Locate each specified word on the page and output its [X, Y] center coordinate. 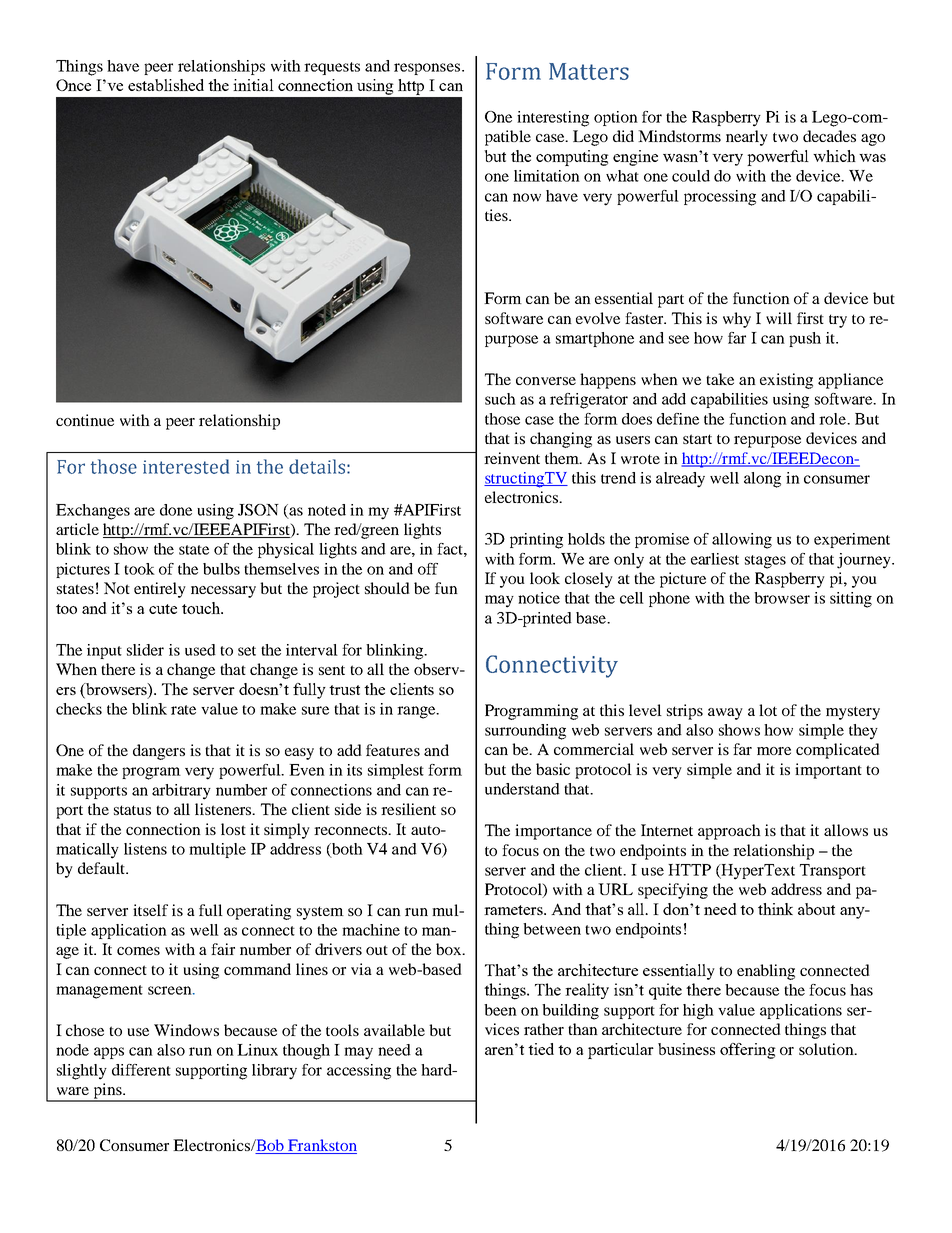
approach [729, 832]
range [417, 712]
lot [768, 710]
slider [145, 650]
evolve [598, 318]
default [102, 868]
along [762, 480]
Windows [186, 1030]
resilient [408, 809]
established [166, 85]
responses [427, 69]
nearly [747, 138]
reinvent [512, 458]
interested [186, 466]
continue [85, 420]
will [779, 318]
